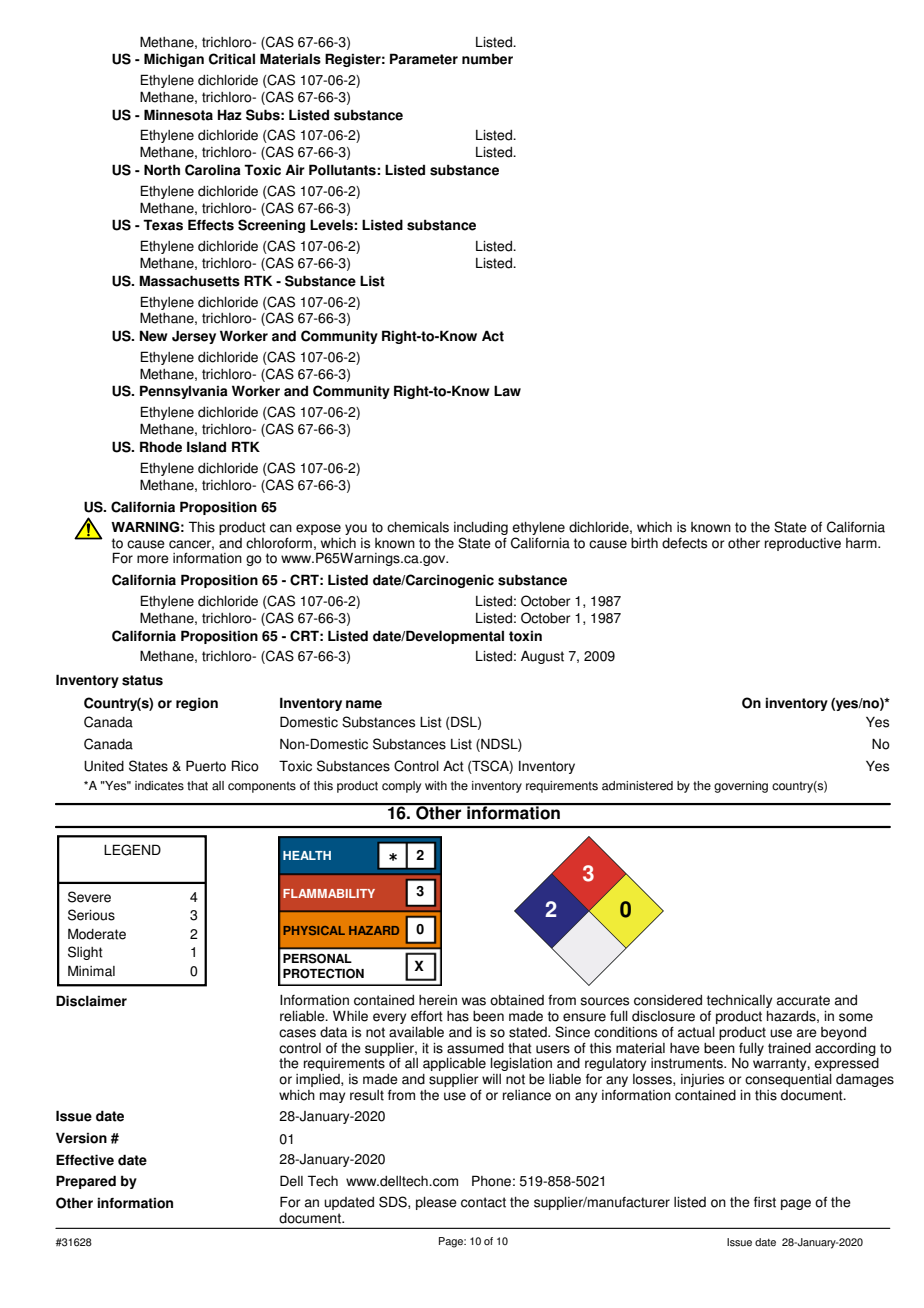 Image resolution: width=924 pixels, height=1308 pixels. I want to click on Jersey, so click(194, 337).
